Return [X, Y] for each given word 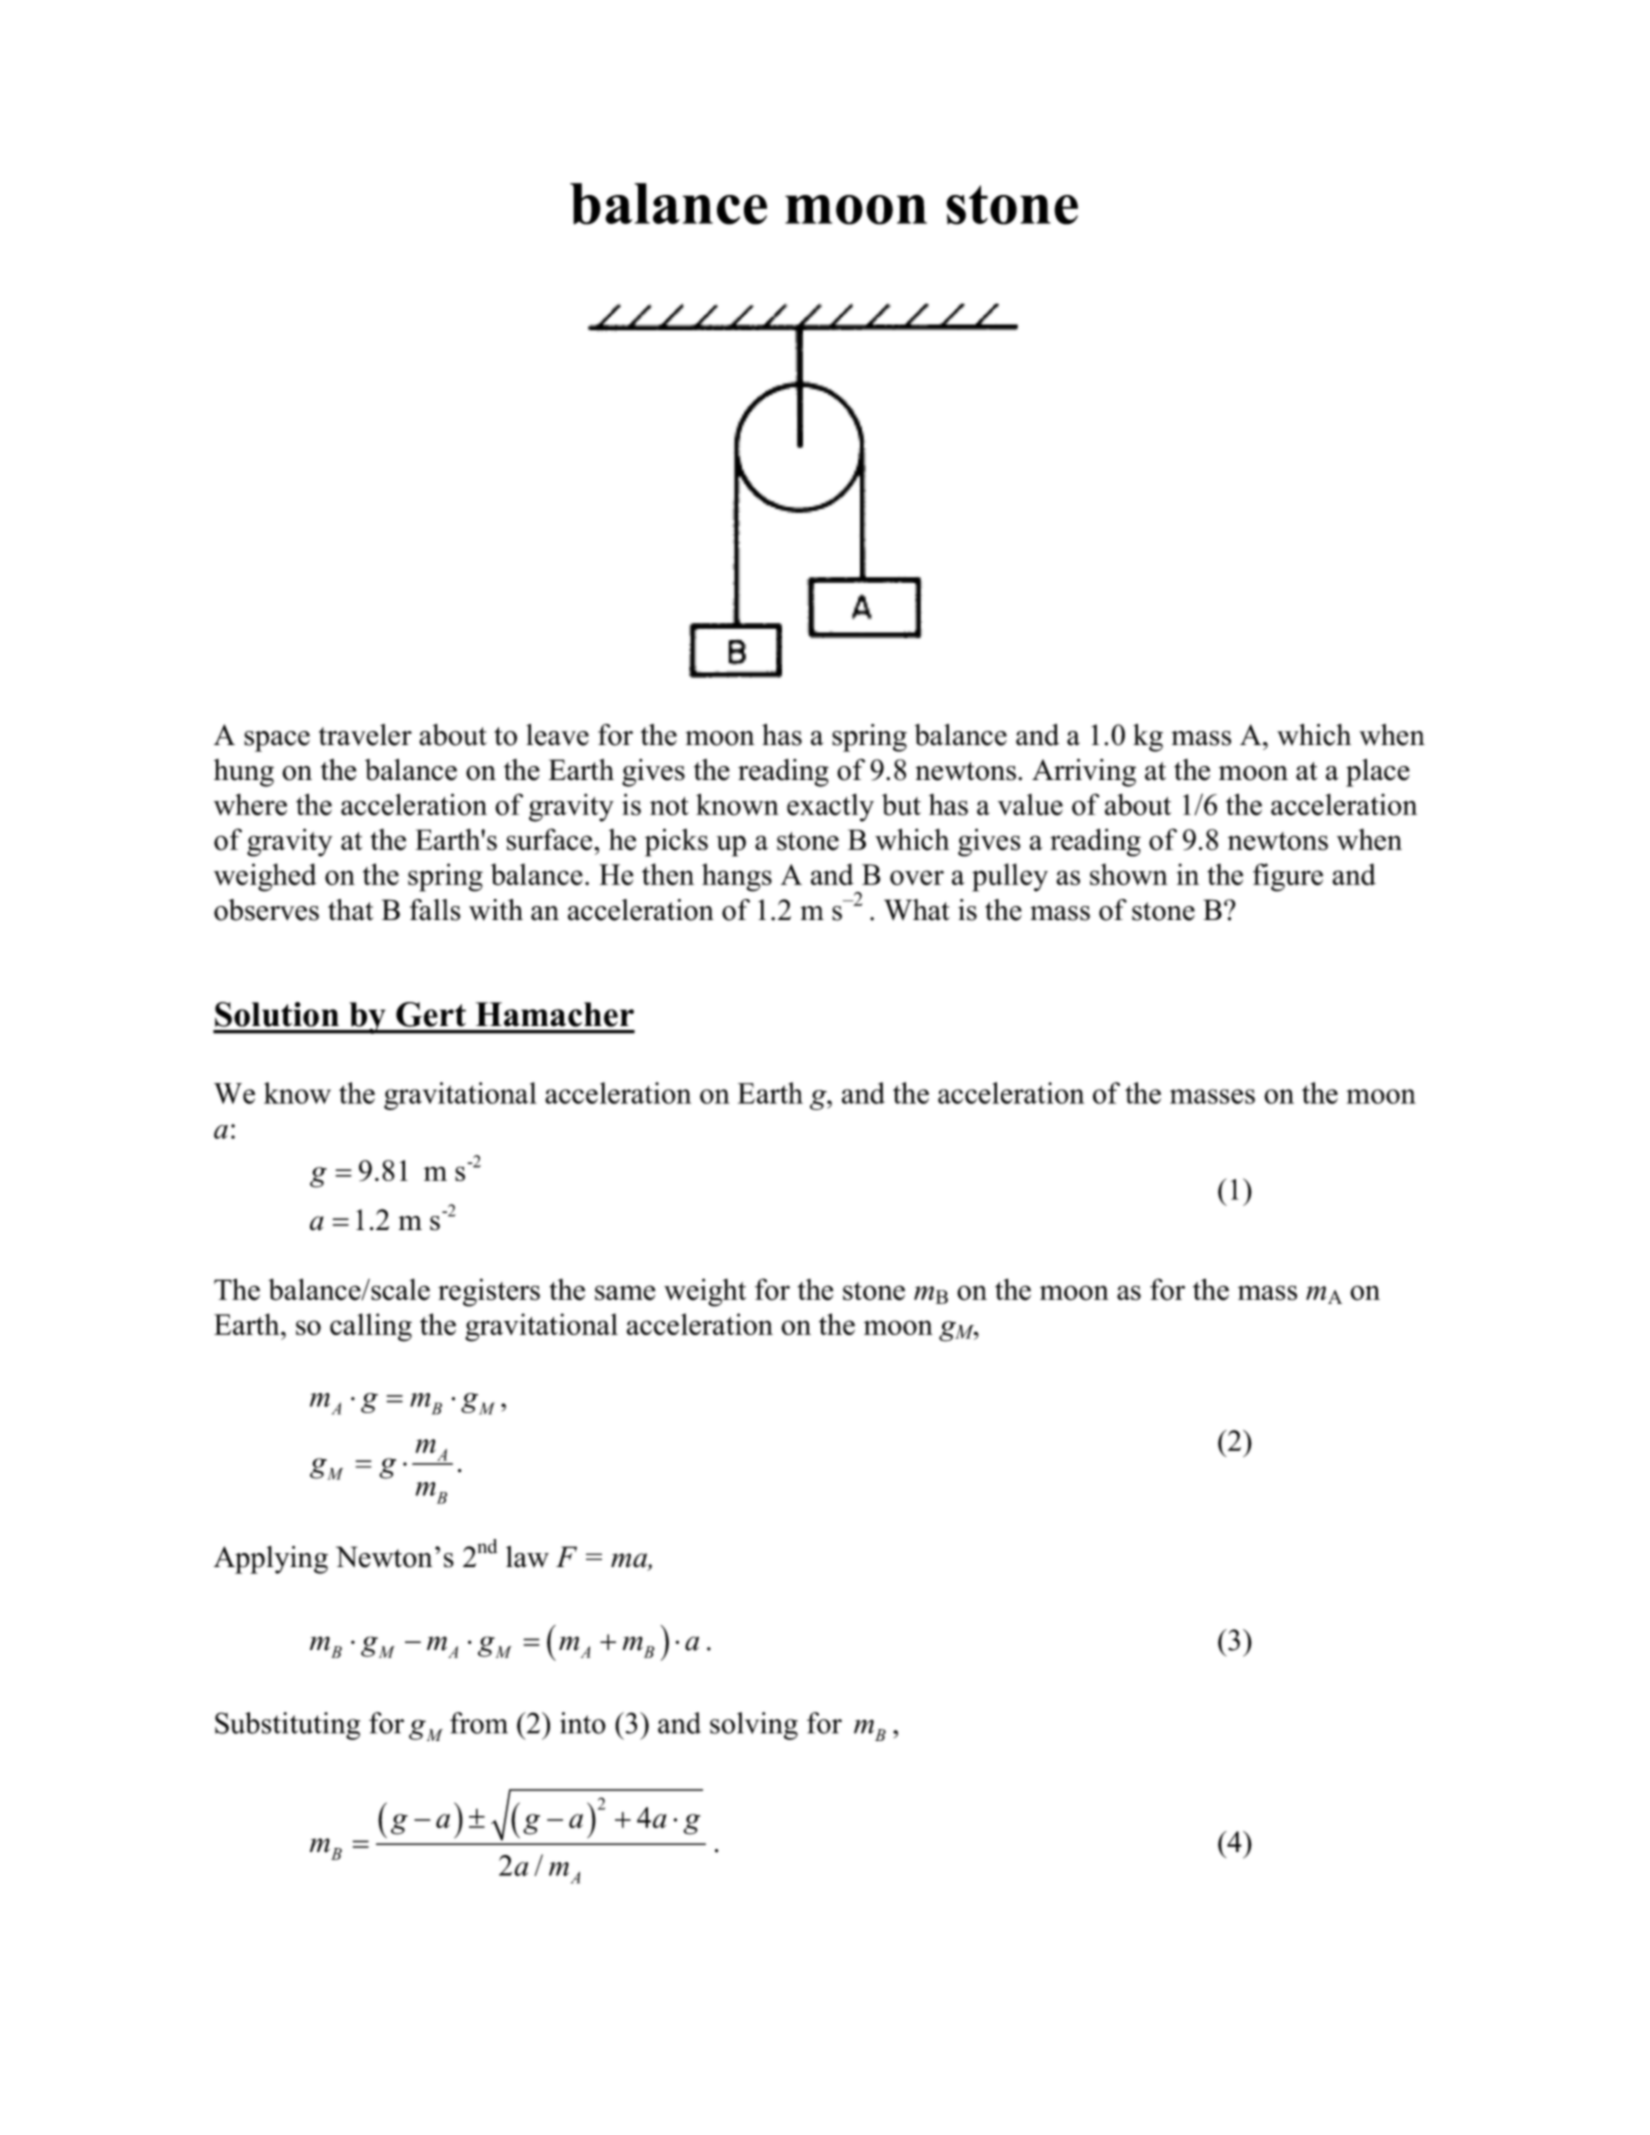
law [527, 1557]
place [1378, 773]
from [479, 1723]
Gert [431, 1014]
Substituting [287, 1726]
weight [705, 1292]
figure [1288, 877]
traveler [365, 735]
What [917, 910]
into [583, 1723]
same [625, 1293]
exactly [830, 808]
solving [754, 1726]
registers [489, 1292]
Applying [271, 1560]
